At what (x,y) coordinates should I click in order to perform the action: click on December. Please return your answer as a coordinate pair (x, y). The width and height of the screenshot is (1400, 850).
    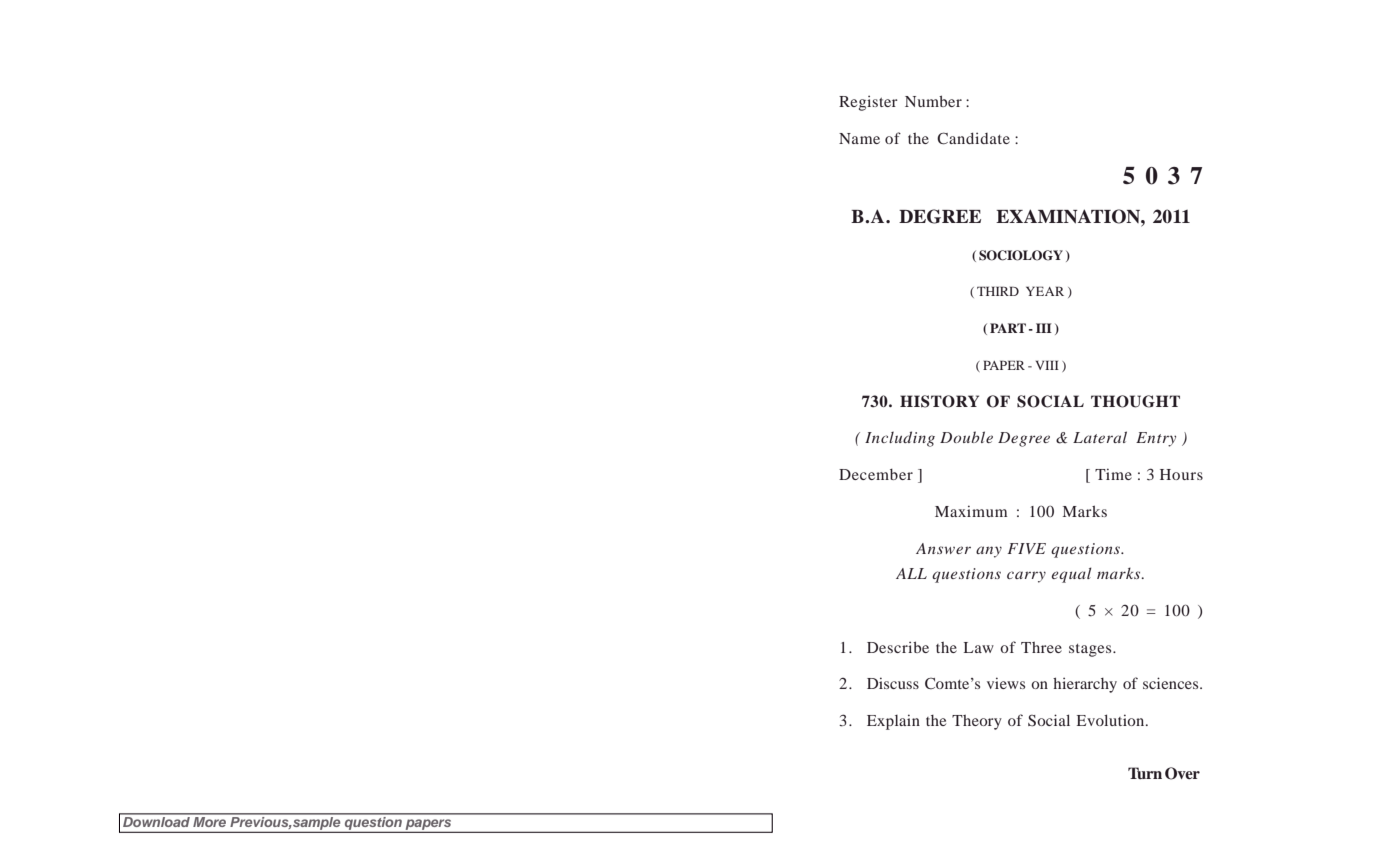
    Looking at the image, I should click on (876, 474).
